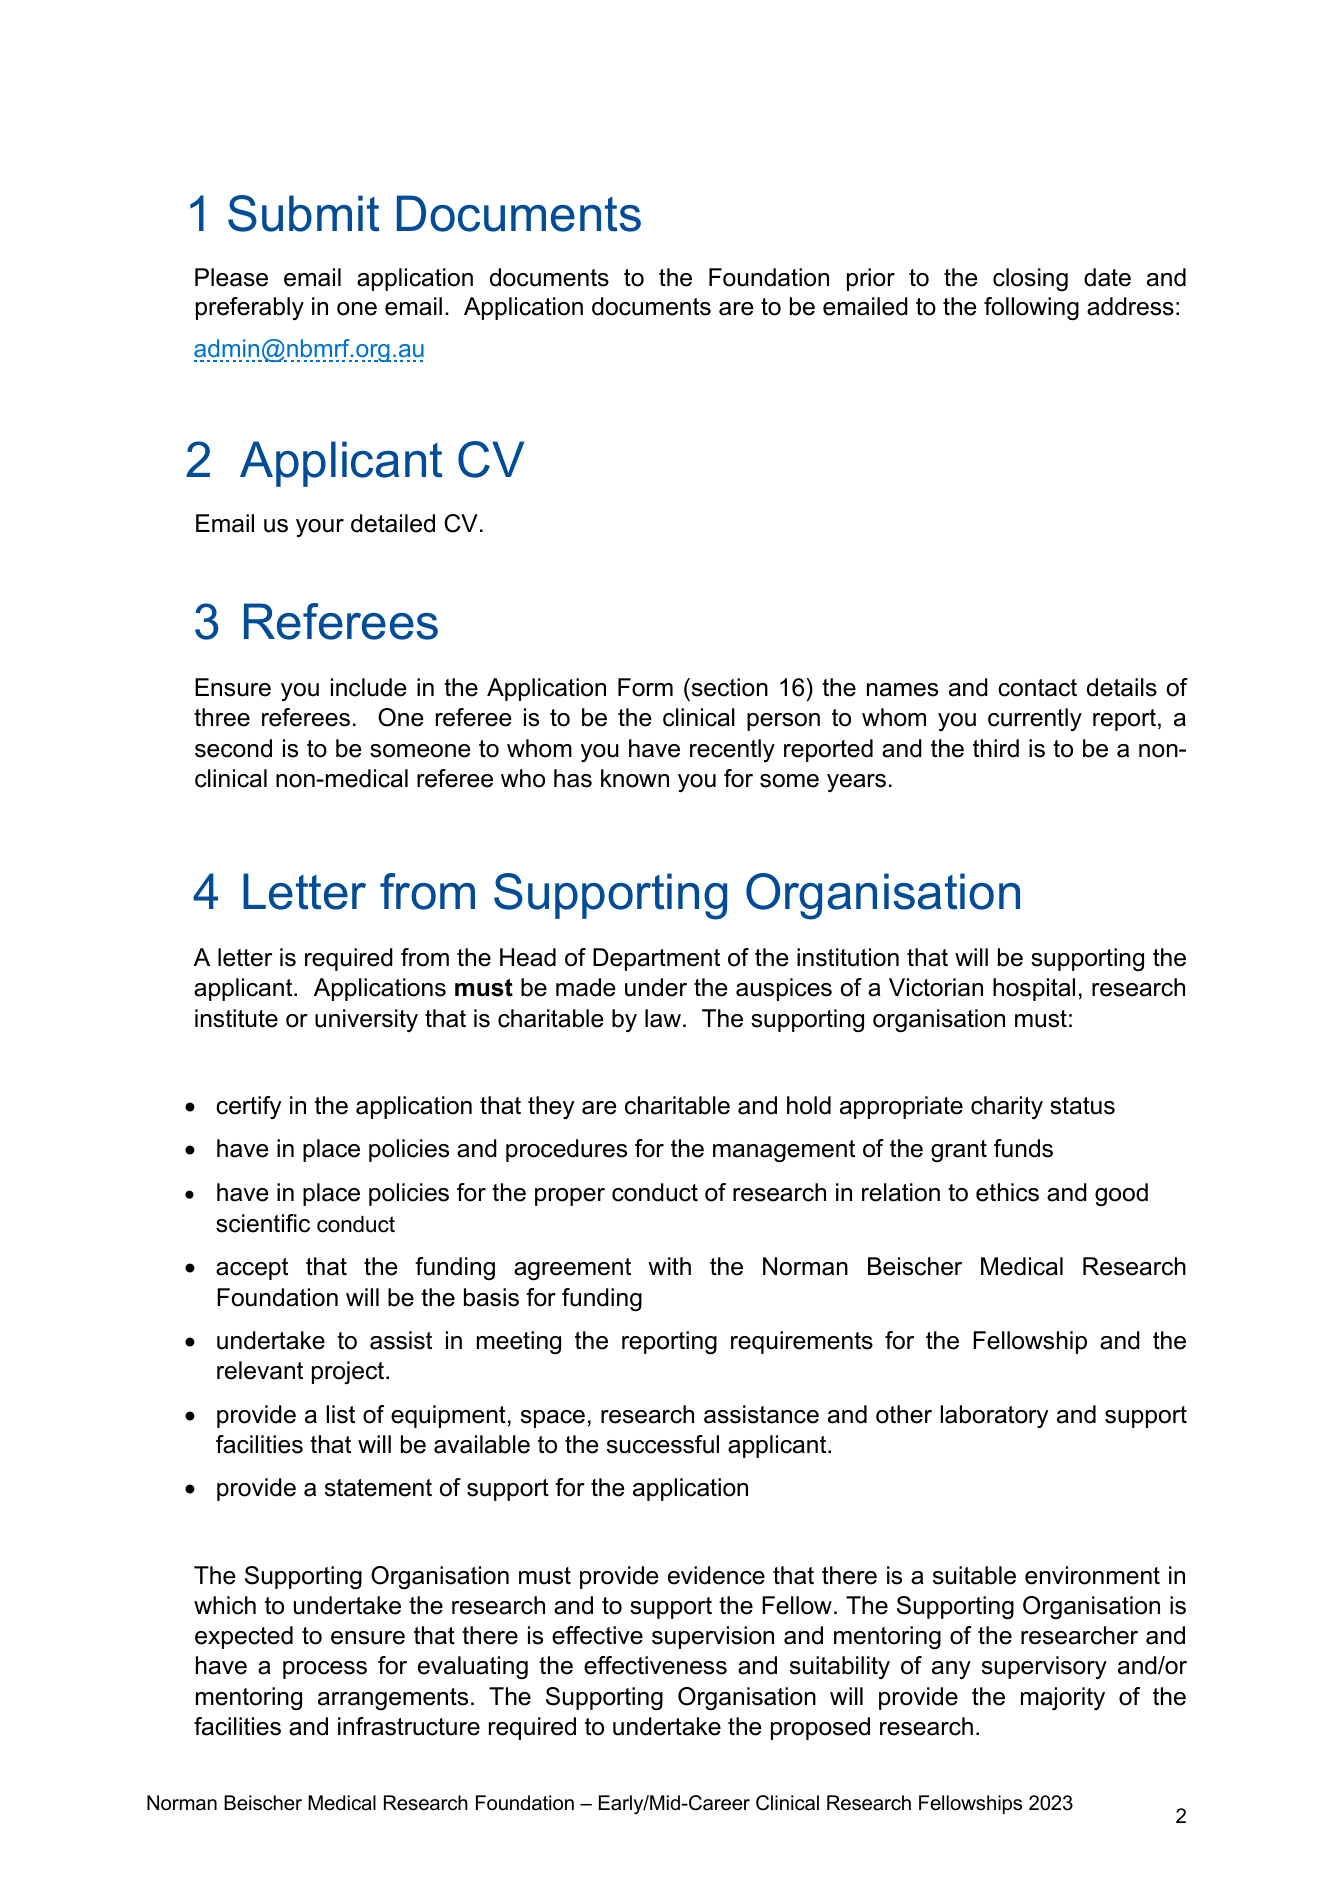 The image size is (1332, 1885). Describe the element at coordinates (263, 1223) in the screenshot. I see `scientific` at that location.
